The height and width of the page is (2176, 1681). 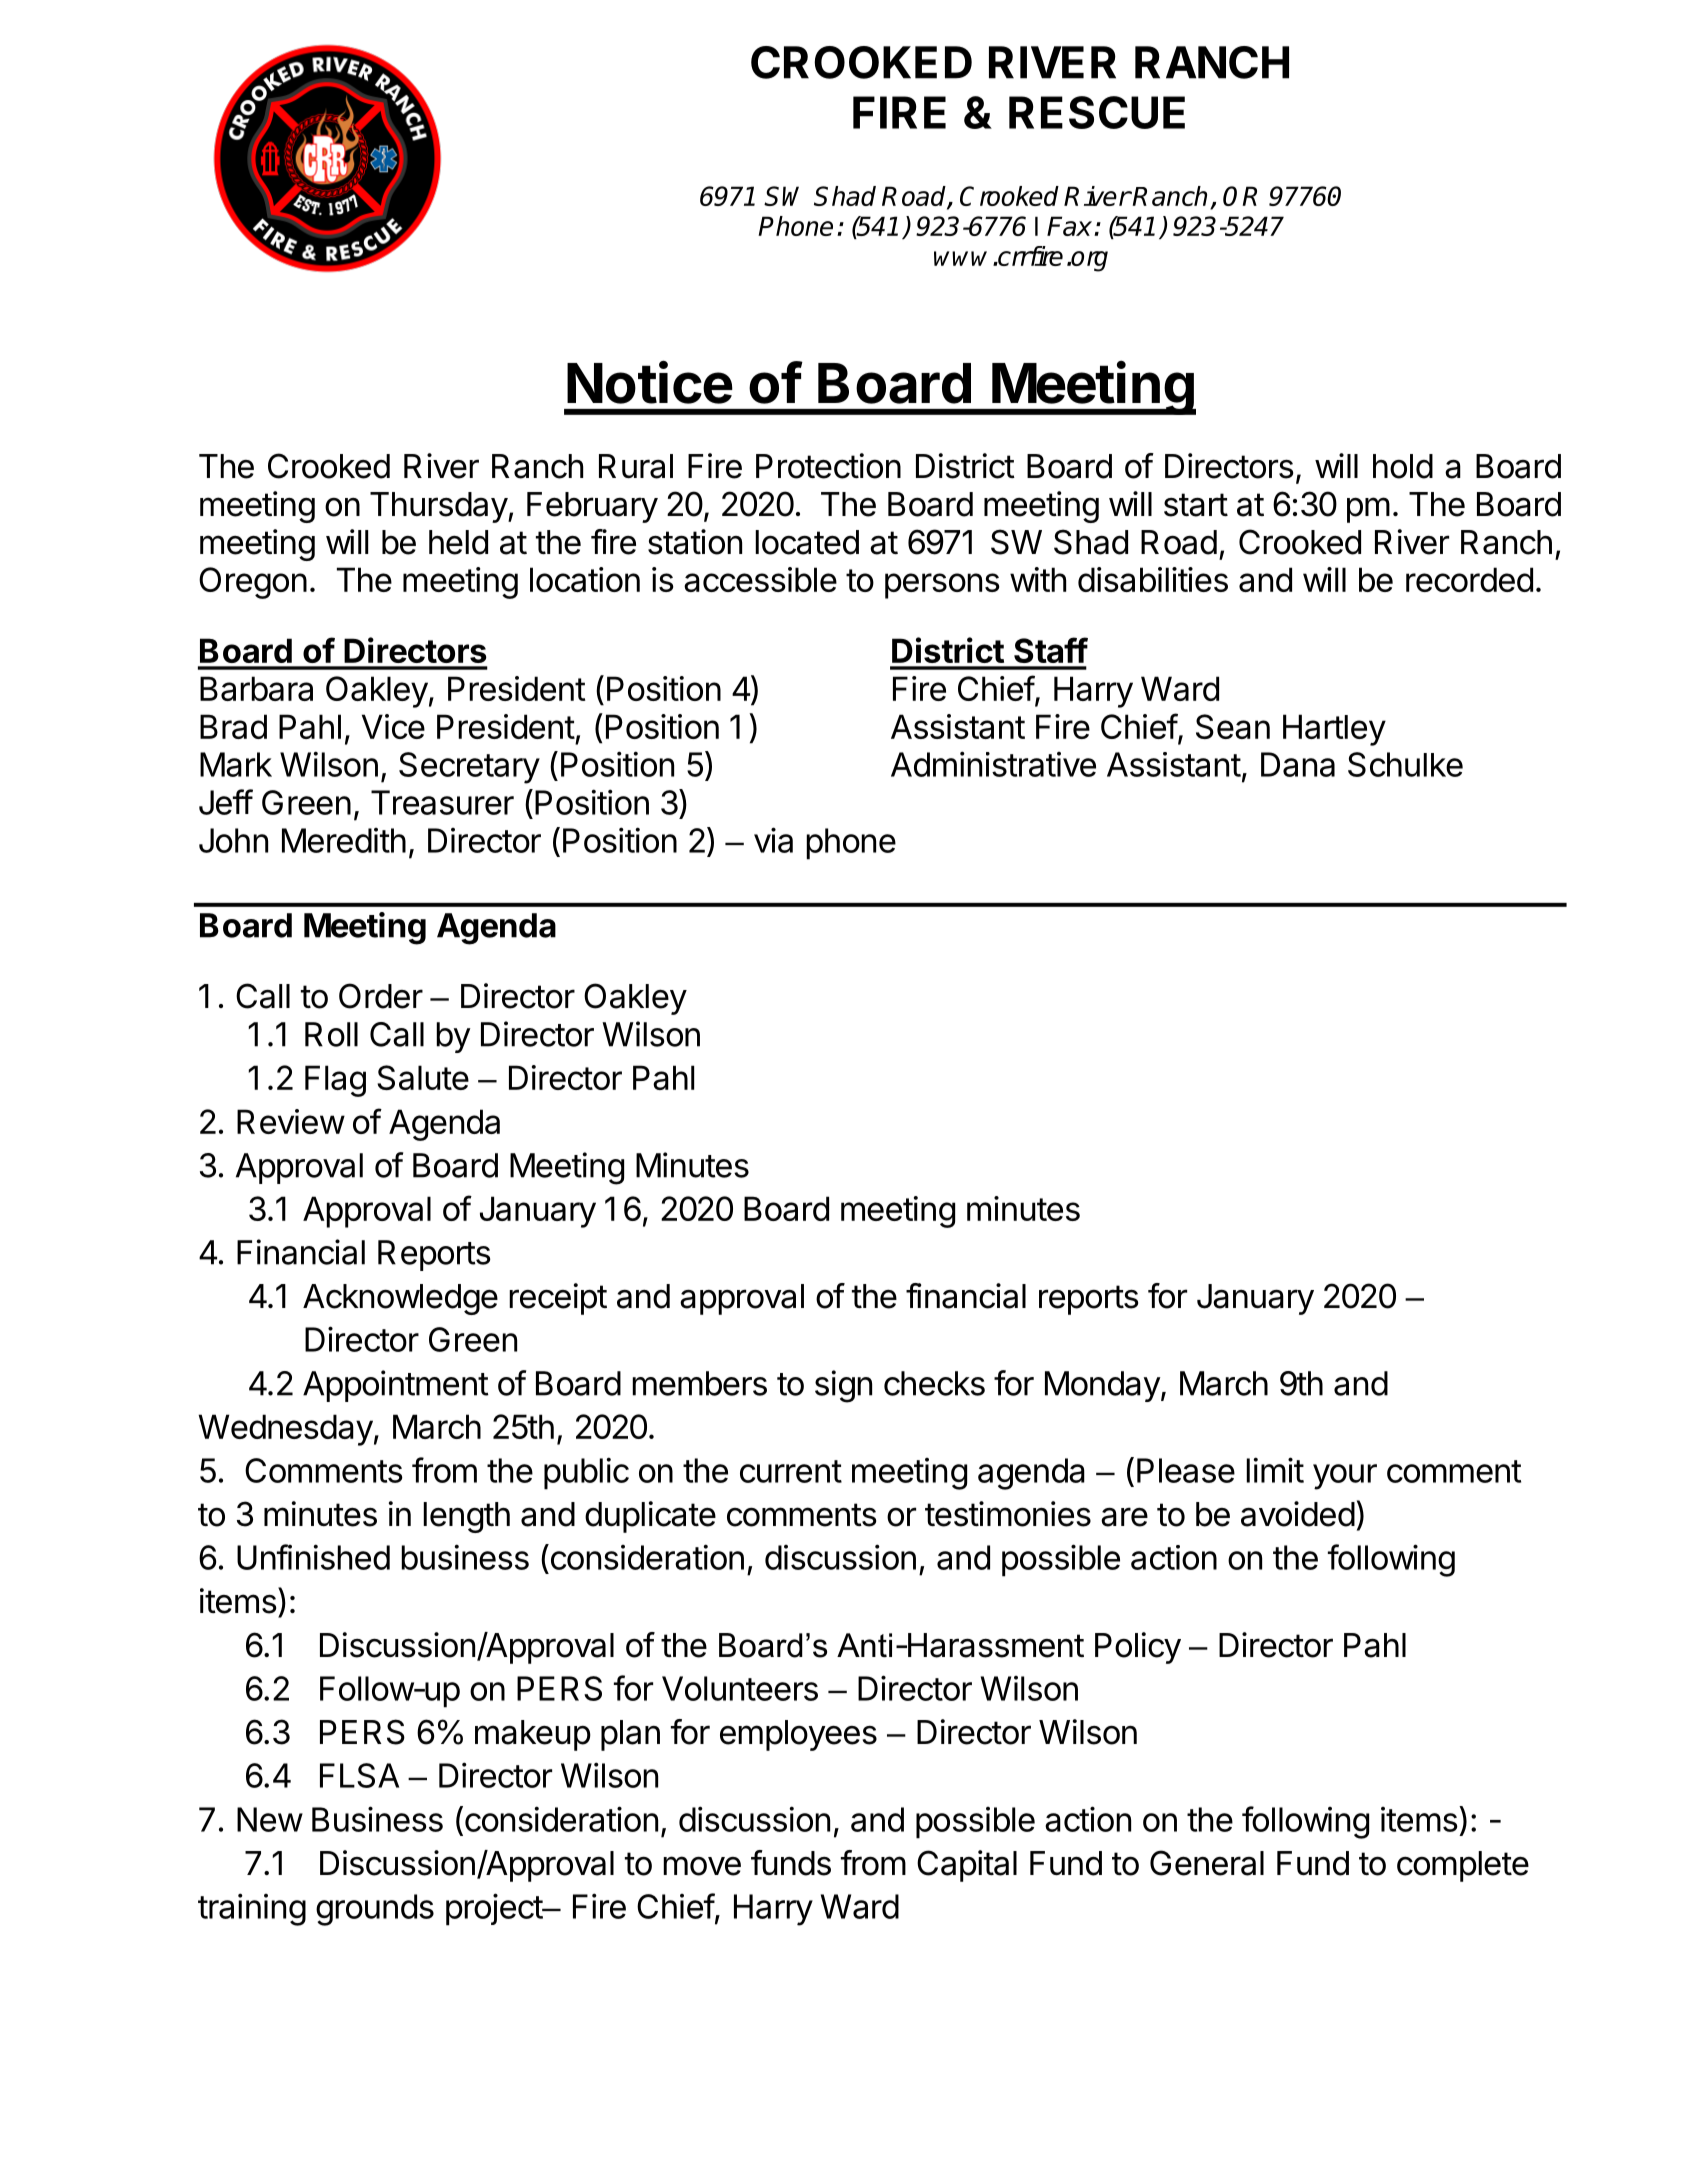 What do you see at coordinates (967, 1866) in the page?
I see `Capital` at bounding box center [967, 1866].
